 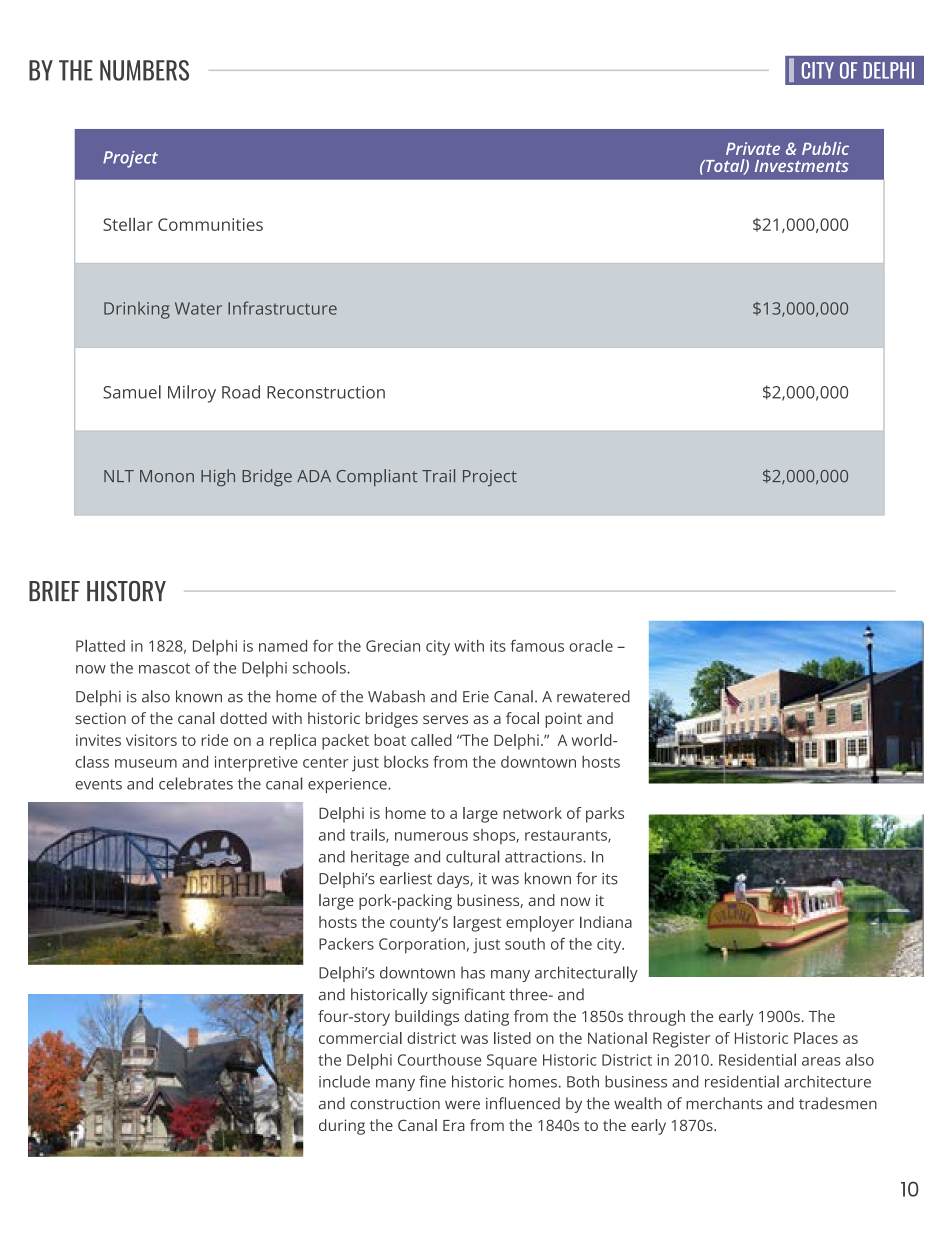 I want to click on called, so click(x=431, y=740).
